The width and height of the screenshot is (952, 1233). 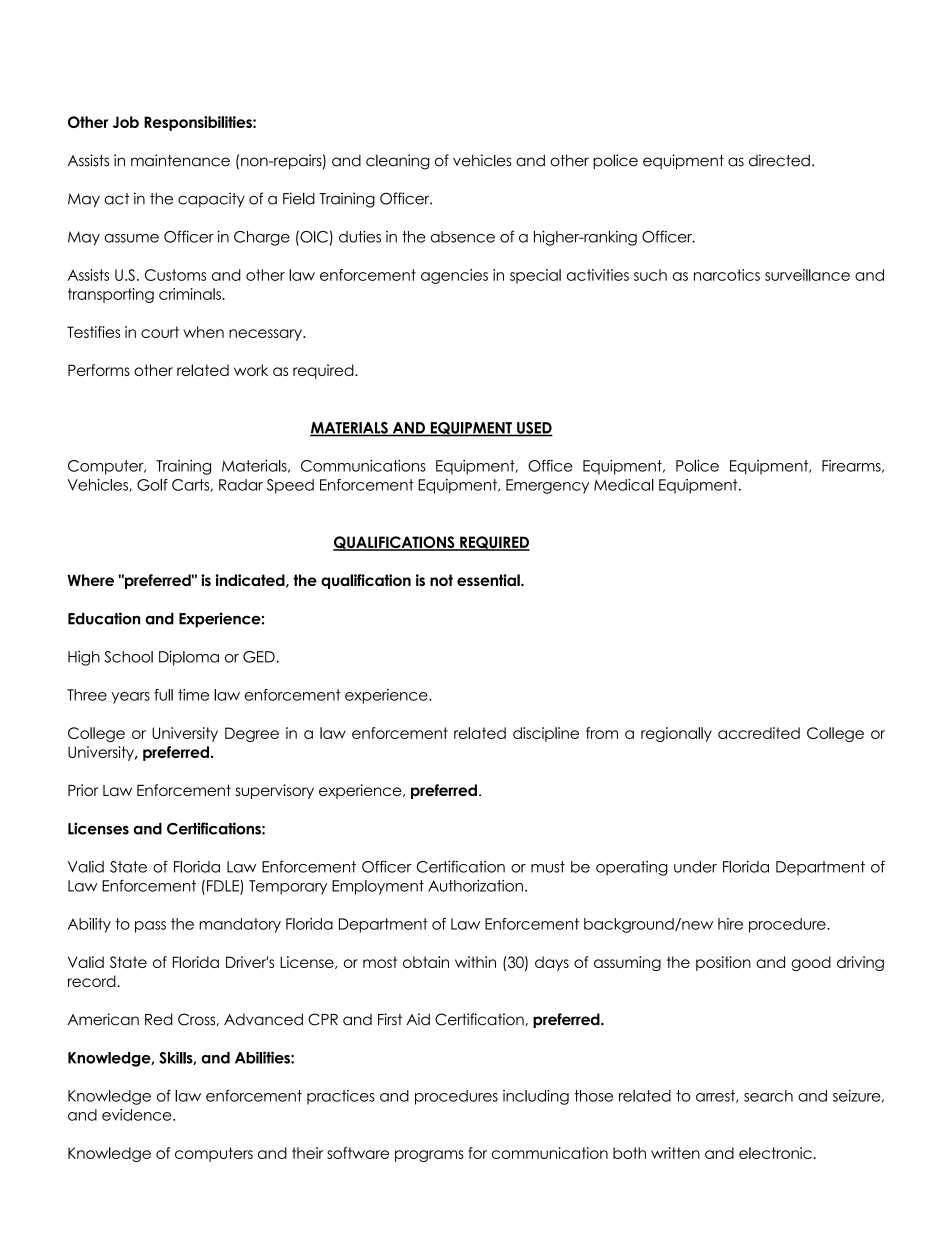 What do you see at coordinates (779, 160) in the screenshot?
I see `directed` at bounding box center [779, 160].
